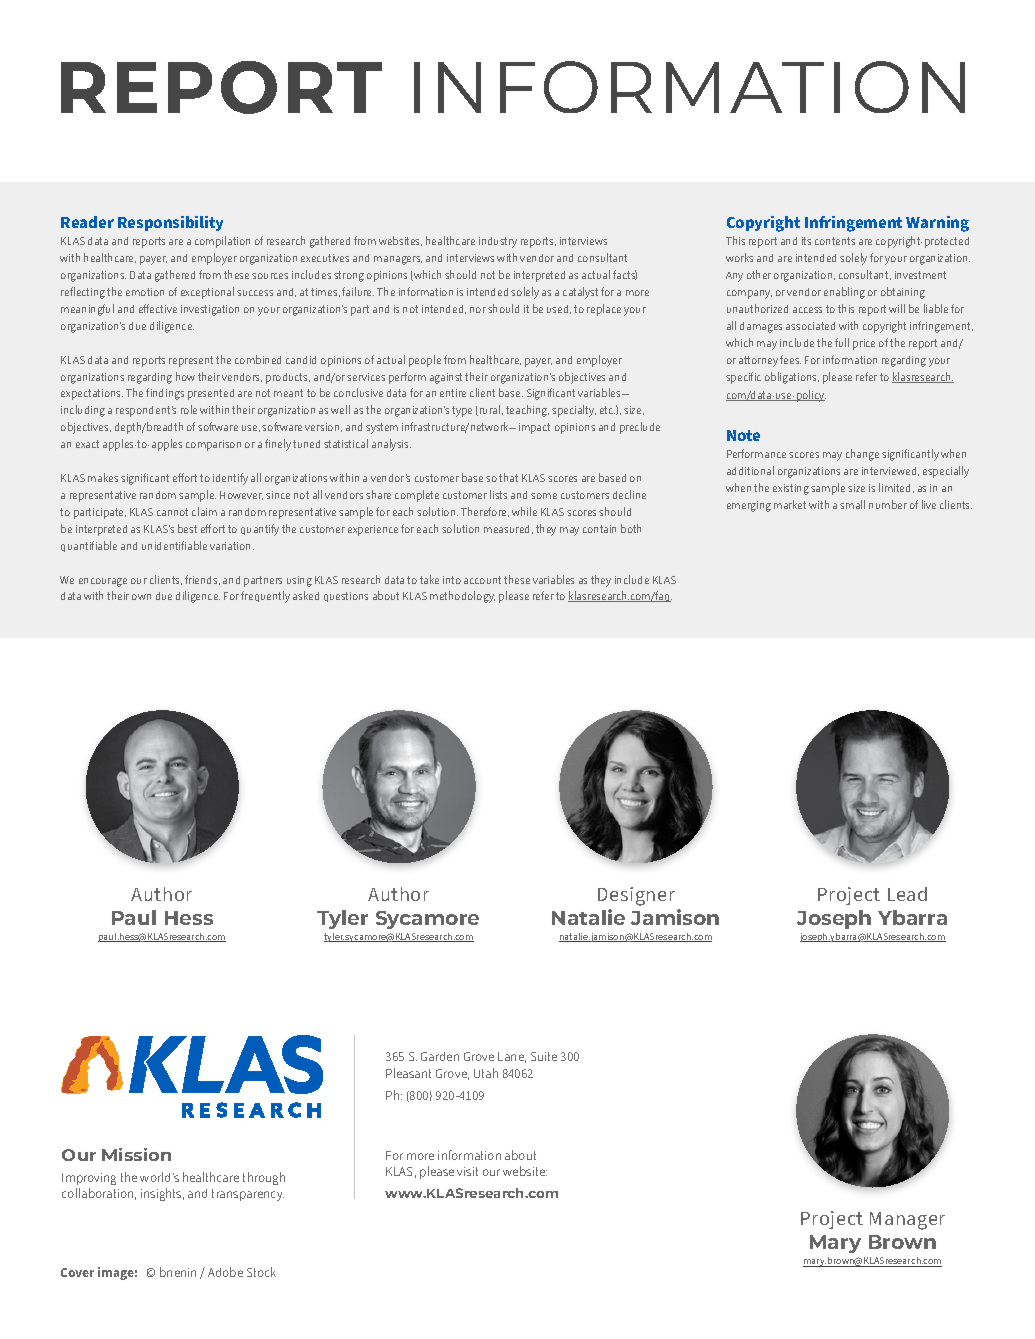  What do you see at coordinates (852, 504) in the image?
I see `small` at bounding box center [852, 504].
